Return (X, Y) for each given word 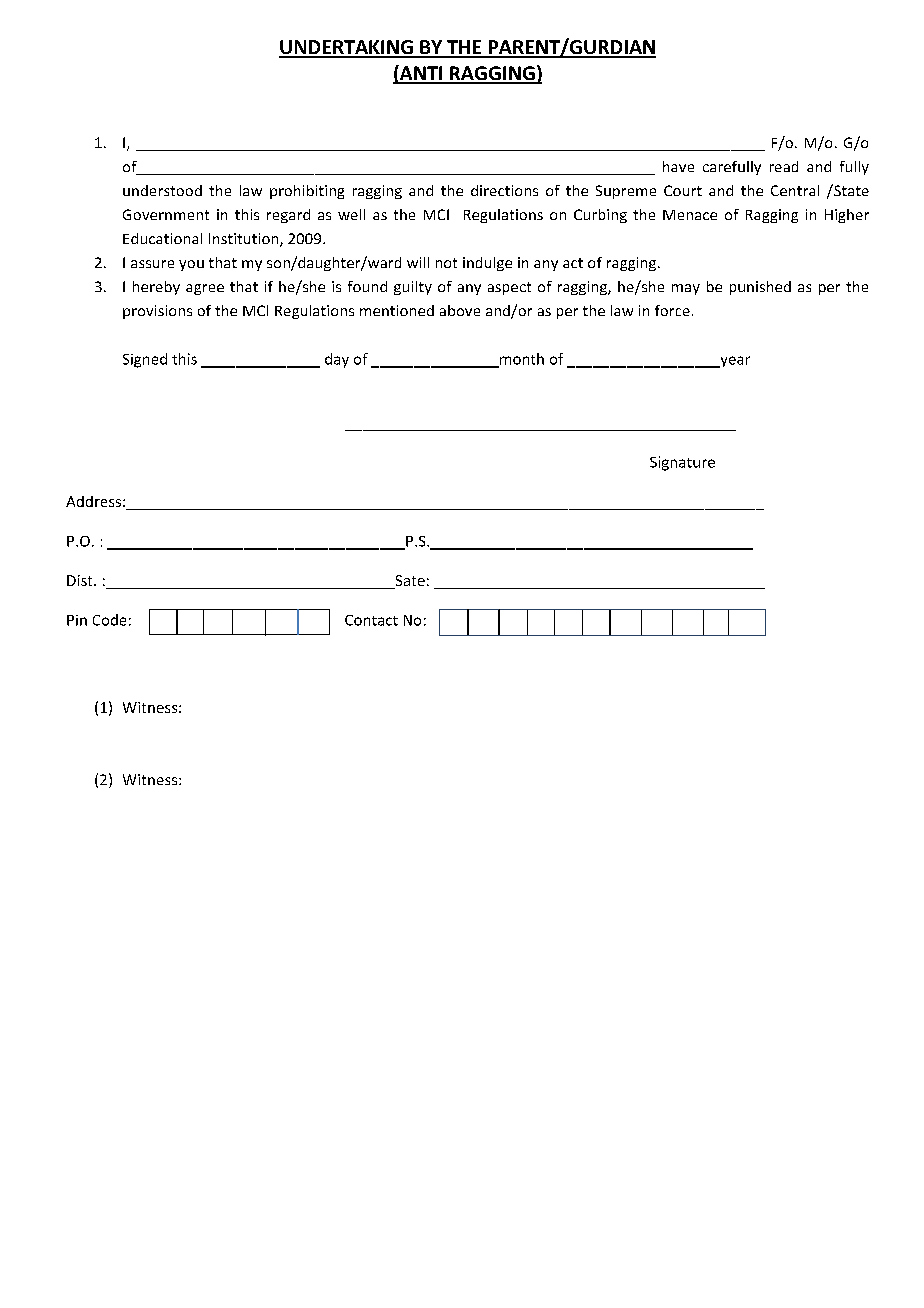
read (784, 166)
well (351, 214)
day (337, 360)
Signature (682, 463)
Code (109, 620)
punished (760, 288)
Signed (145, 360)
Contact (371, 620)
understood (162, 190)
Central (795, 190)
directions (504, 190)
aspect (509, 288)
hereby (156, 288)
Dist (81, 580)
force (672, 310)
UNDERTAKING (347, 48)
